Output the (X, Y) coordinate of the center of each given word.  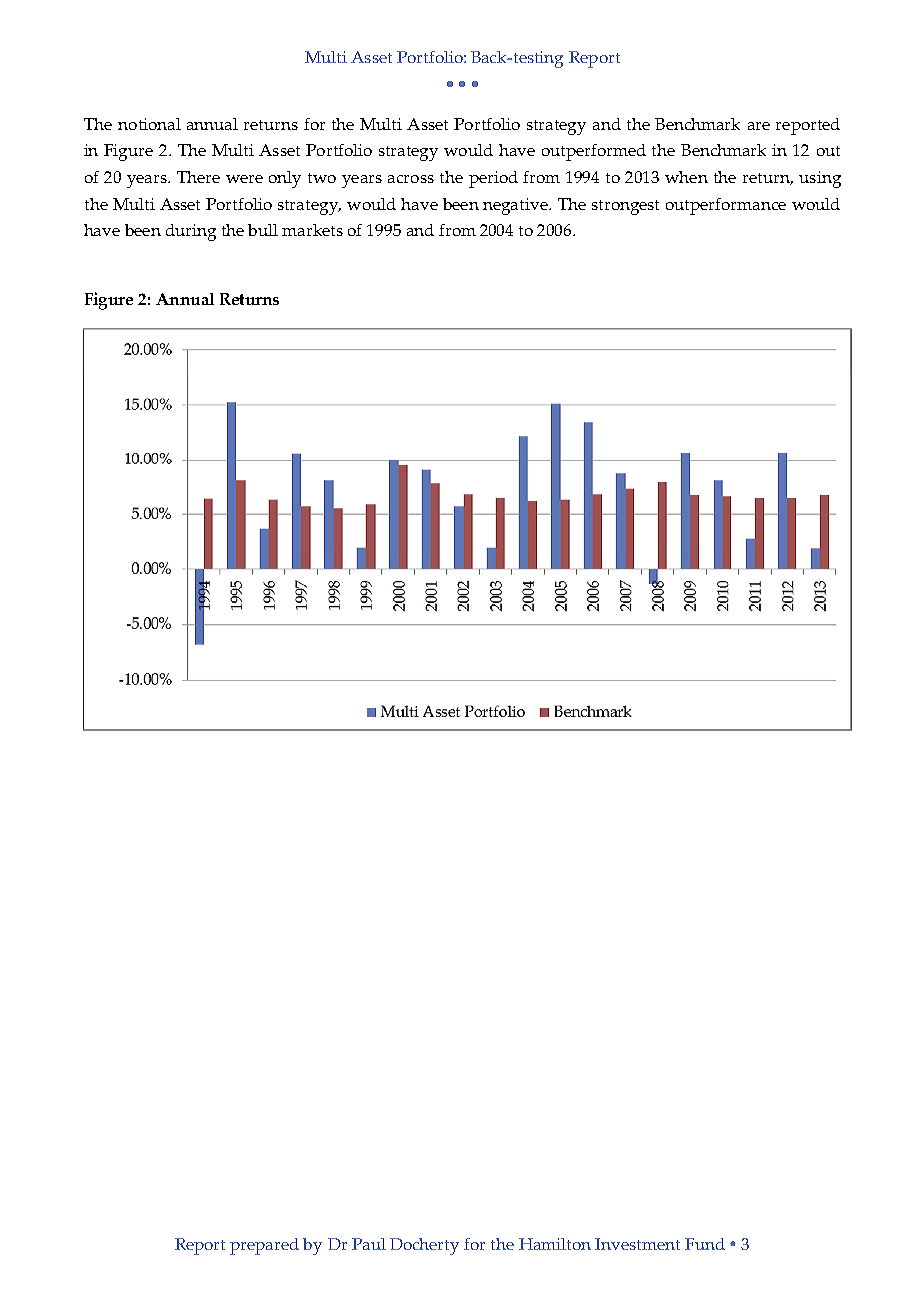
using (820, 179)
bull (263, 230)
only (285, 179)
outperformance (726, 206)
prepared (264, 1246)
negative (516, 206)
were (244, 179)
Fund (705, 1244)
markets (312, 230)
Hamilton (555, 1244)
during (191, 232)
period (493, 179)
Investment (637, 1244)
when (686, 177)
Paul (369, 1244)
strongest (625, 207)
